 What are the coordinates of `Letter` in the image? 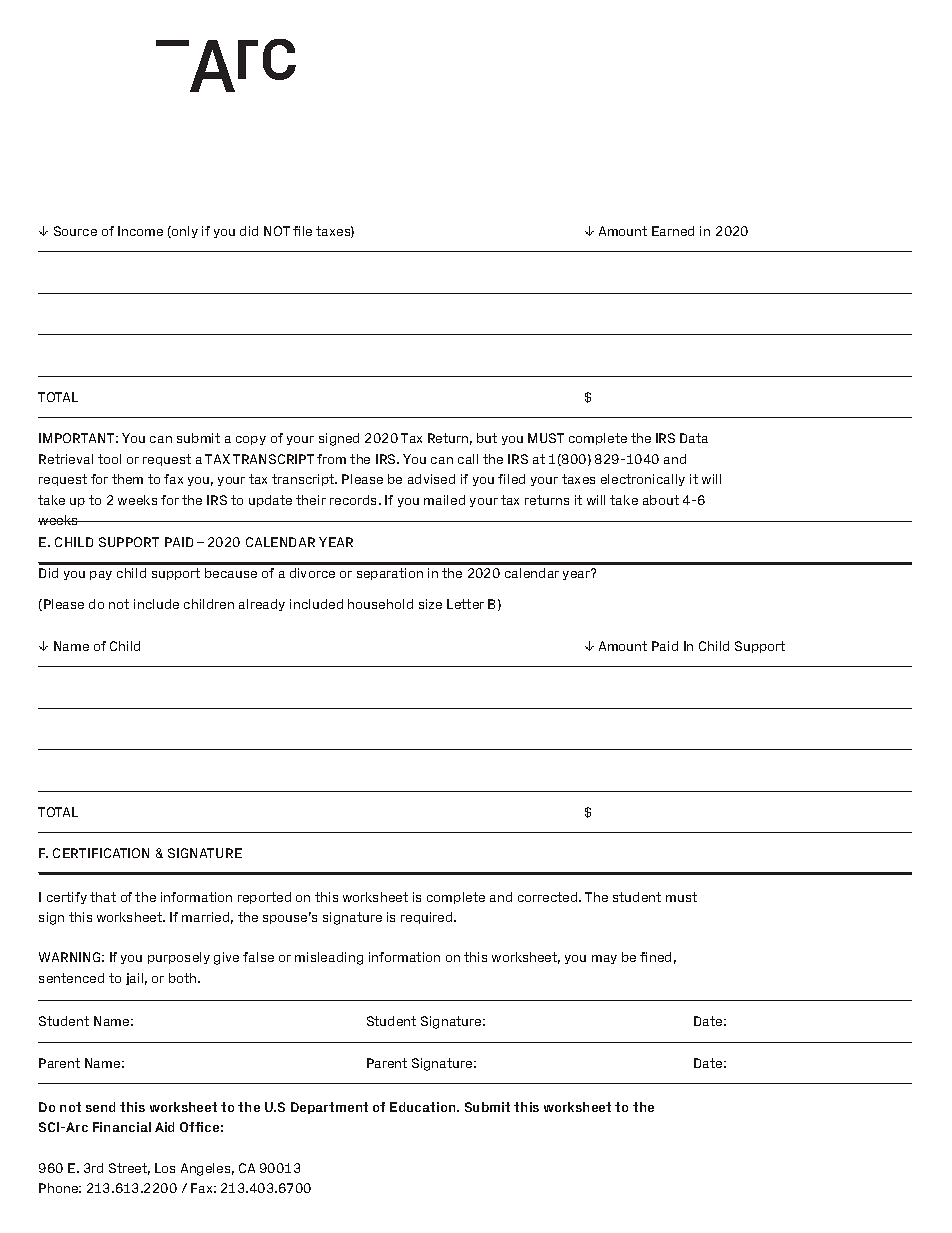 It's located at (465, 604).
